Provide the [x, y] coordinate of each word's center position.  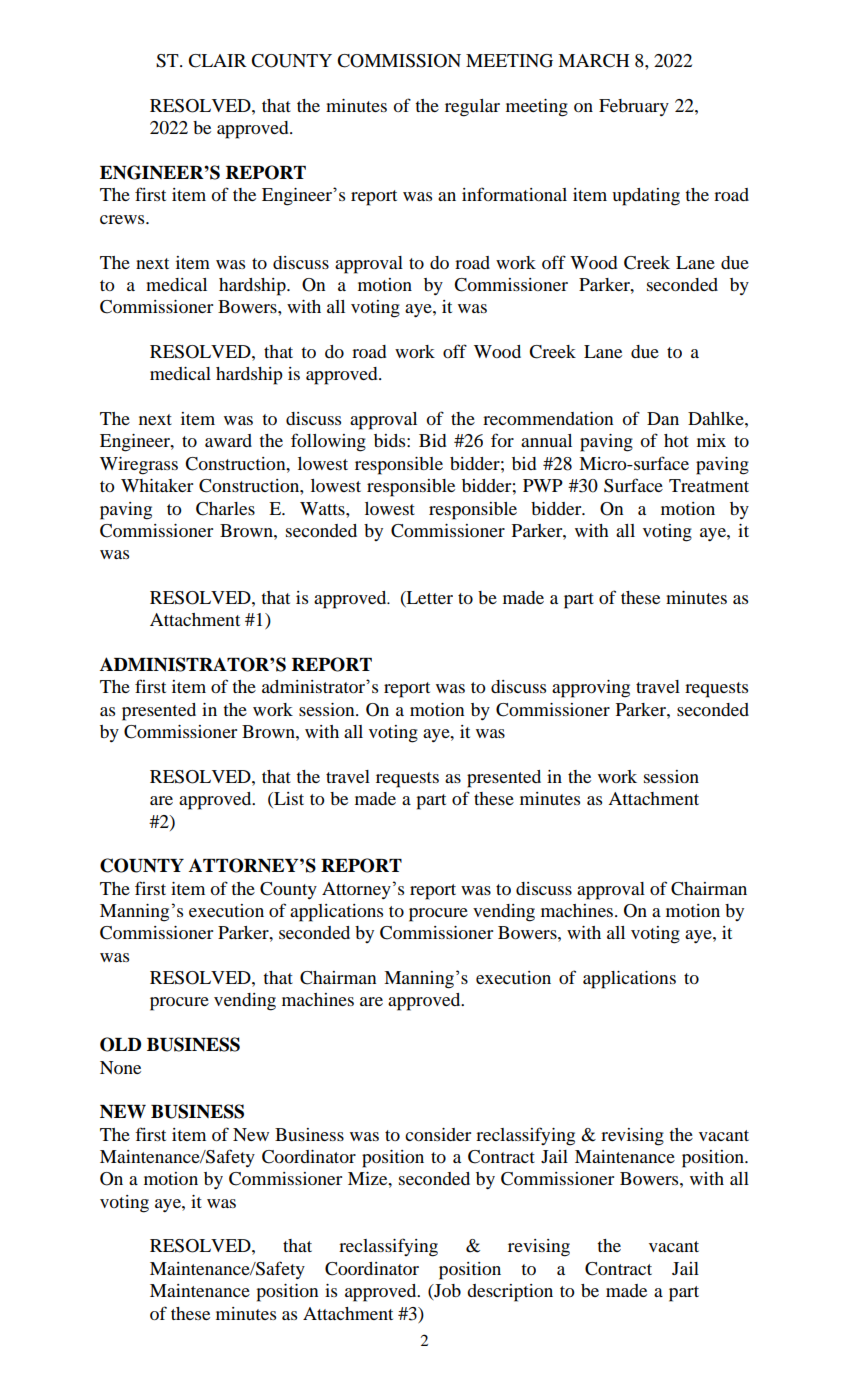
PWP [543, 485]
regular [472, 108]
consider [438, 1134]
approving [591, 689]
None [120, 1067]
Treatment [709, 485]
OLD [120, 1044]
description [510, 1293]
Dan [663, 418]
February [634, 107]
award [228, 440]
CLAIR [217, 61]
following [328, 442]
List [288, 800]
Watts [323, 508]
